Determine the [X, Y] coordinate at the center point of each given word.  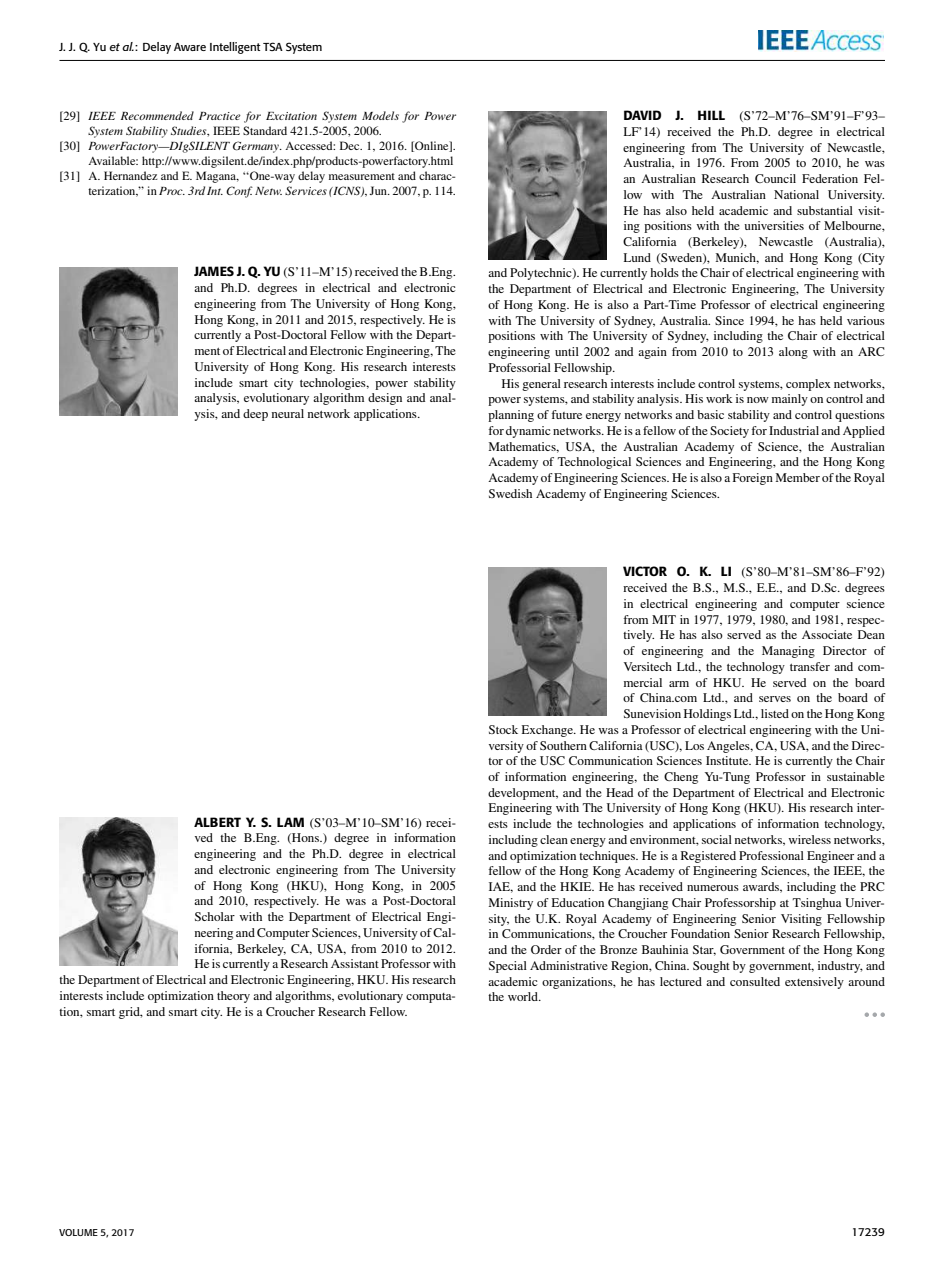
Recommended [157, 115]
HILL [711, 115]
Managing [788, 652]
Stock [503, 729]
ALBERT [217, 822]
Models [380, 115]
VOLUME [78, 1232]
